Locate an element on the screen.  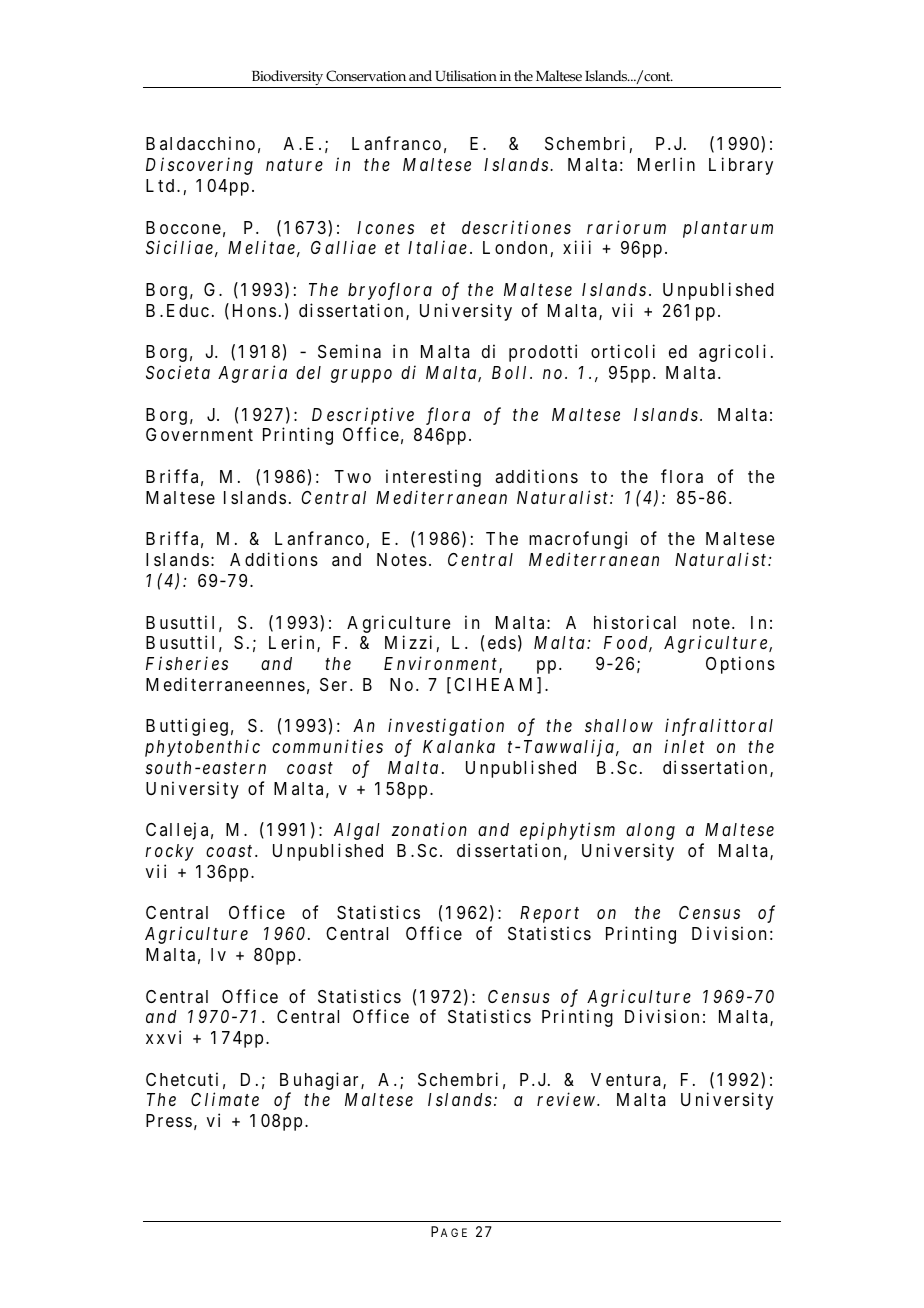
Mizzi is located at coordinates (408, 642).
